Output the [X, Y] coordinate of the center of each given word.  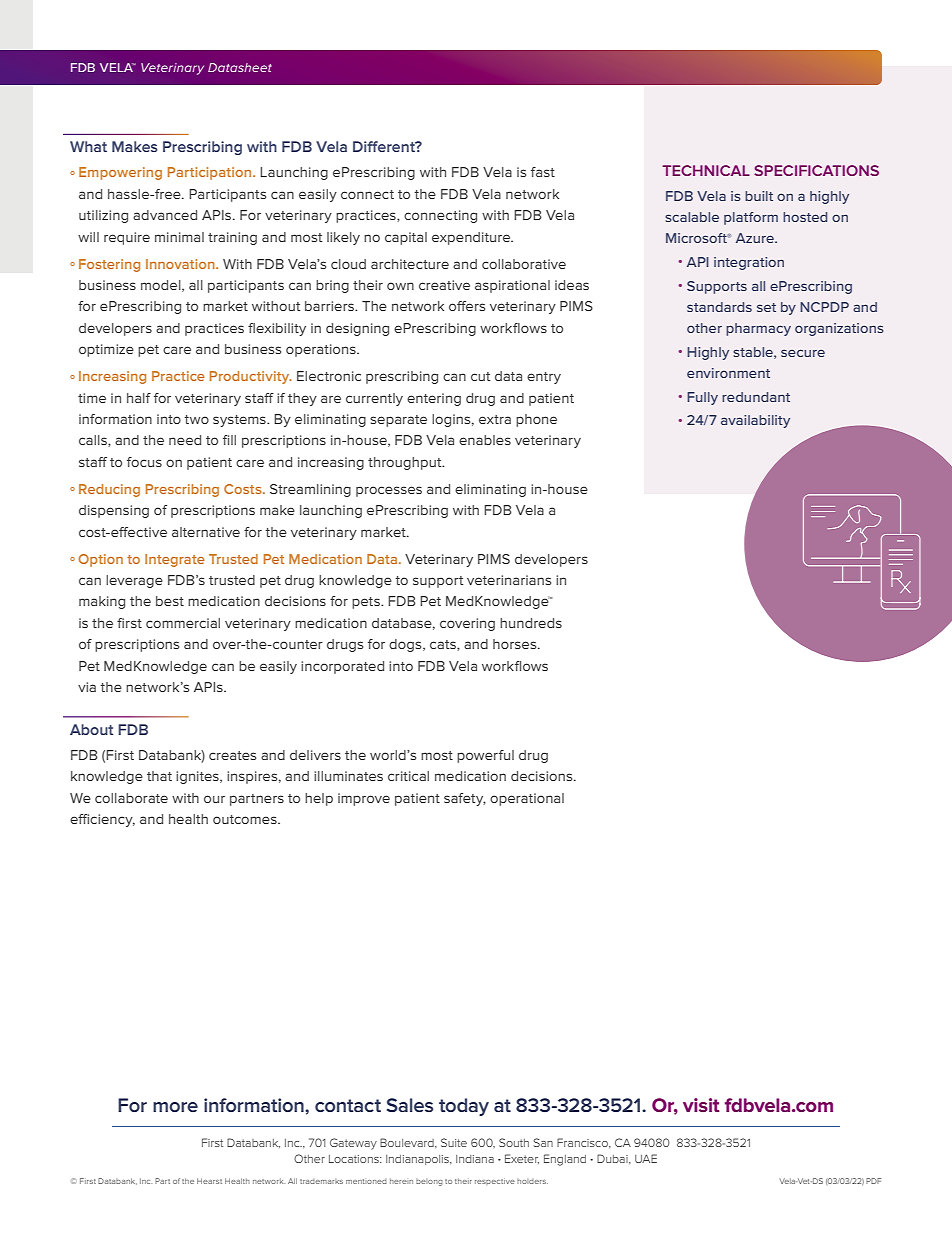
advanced [165, 215]
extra [495, 419]
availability [755, 421]
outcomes [246, 819]
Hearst [209, 1181]
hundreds [531, 623]
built [759, 196]
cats [444, 645]
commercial [183, 623]
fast [543, 172]
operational [527, 799]
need [185, 440]
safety [465, 799]
